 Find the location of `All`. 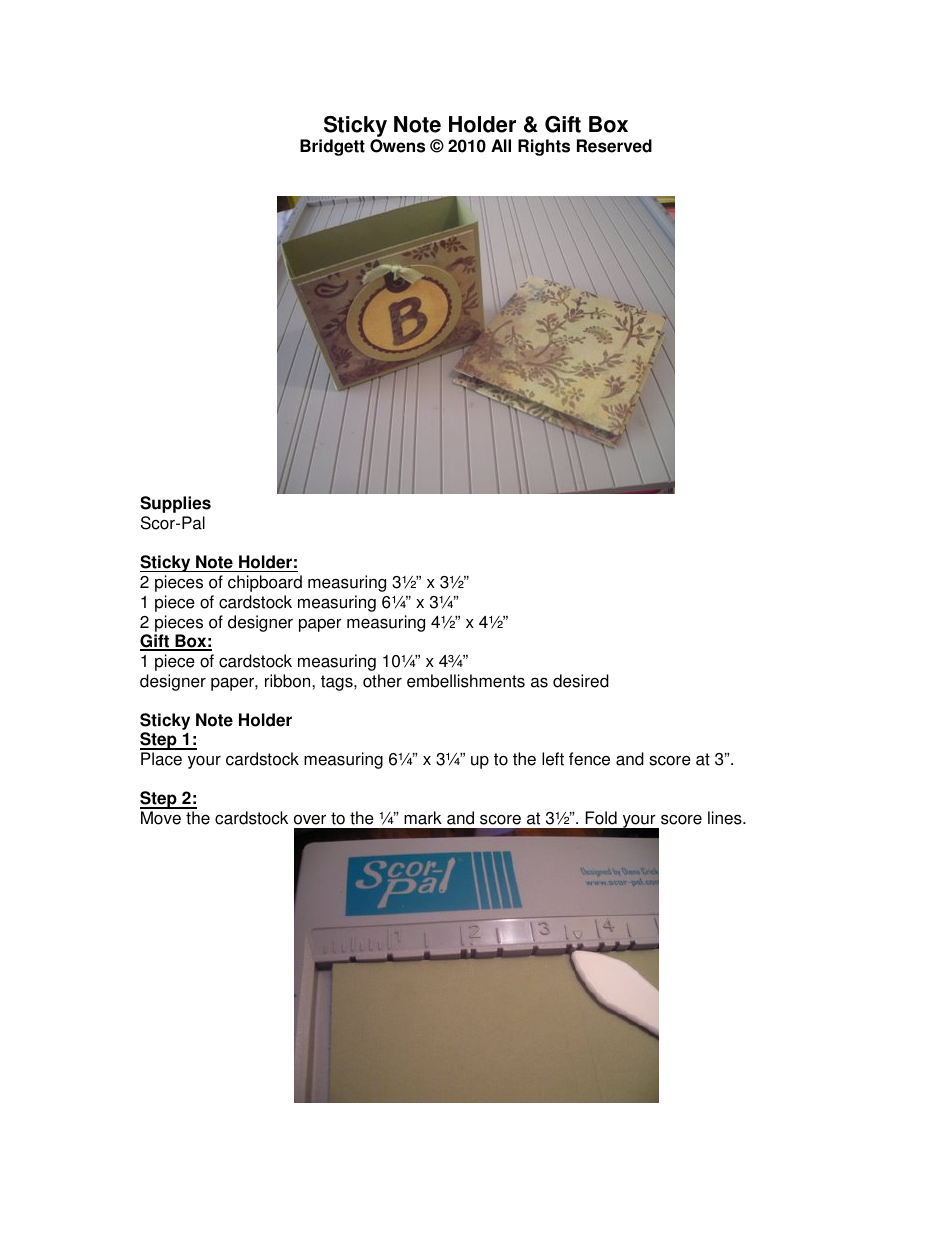

All is located at coordinates (501, 145).
